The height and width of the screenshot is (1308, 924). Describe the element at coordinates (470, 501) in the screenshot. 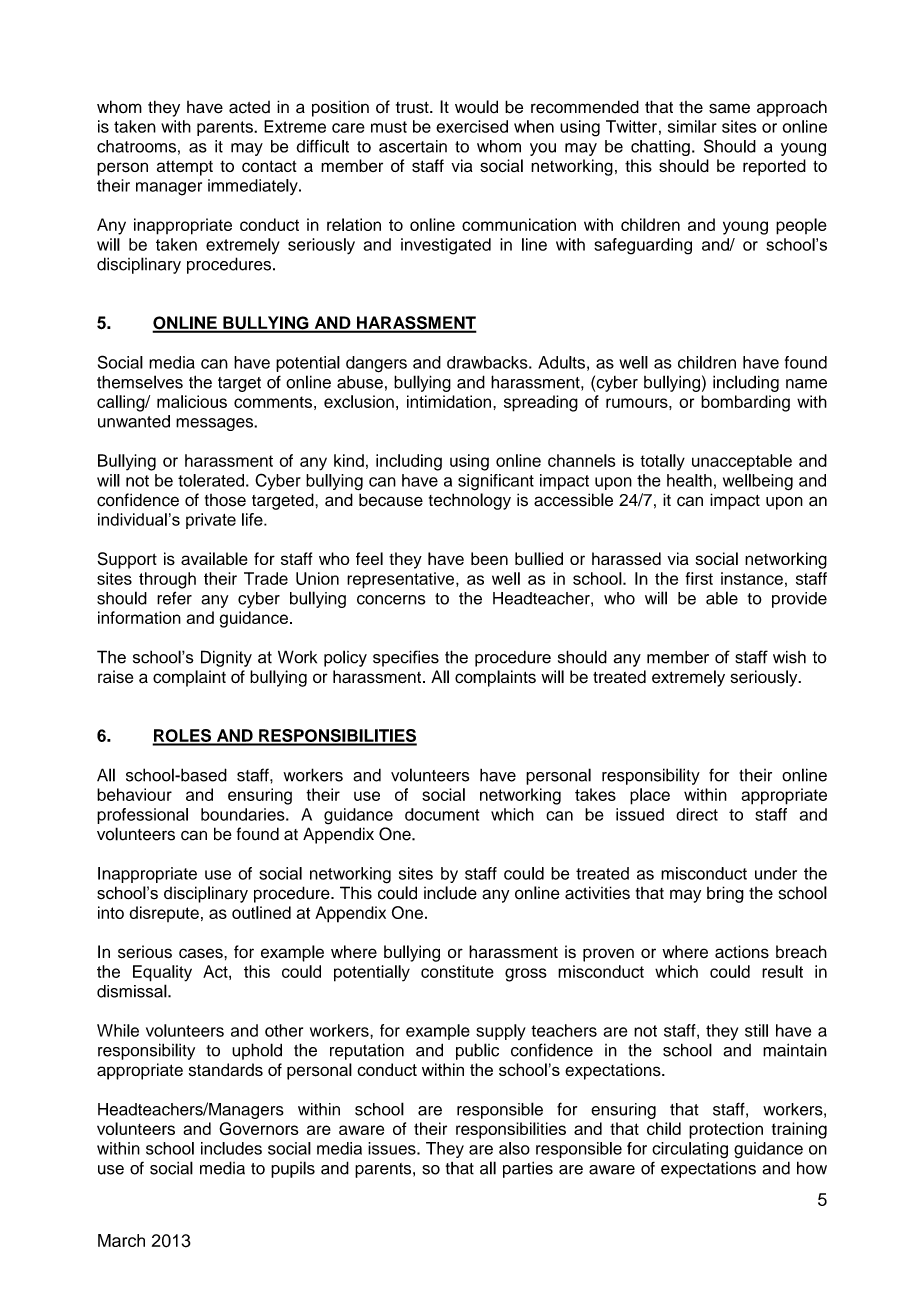

I see `technology` at that location.
